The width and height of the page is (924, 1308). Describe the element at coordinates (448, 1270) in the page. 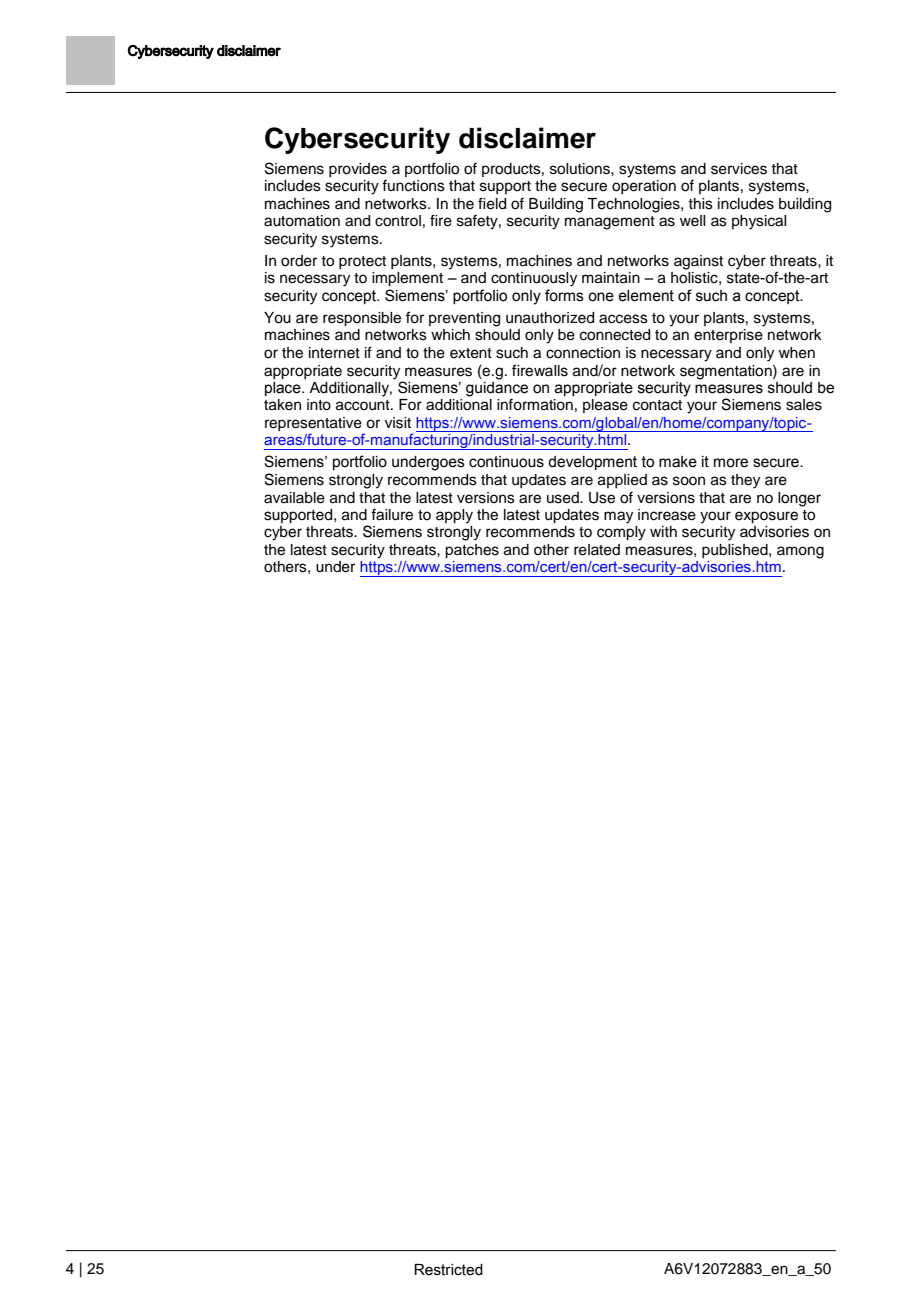

I see `Restricted` at that location.
